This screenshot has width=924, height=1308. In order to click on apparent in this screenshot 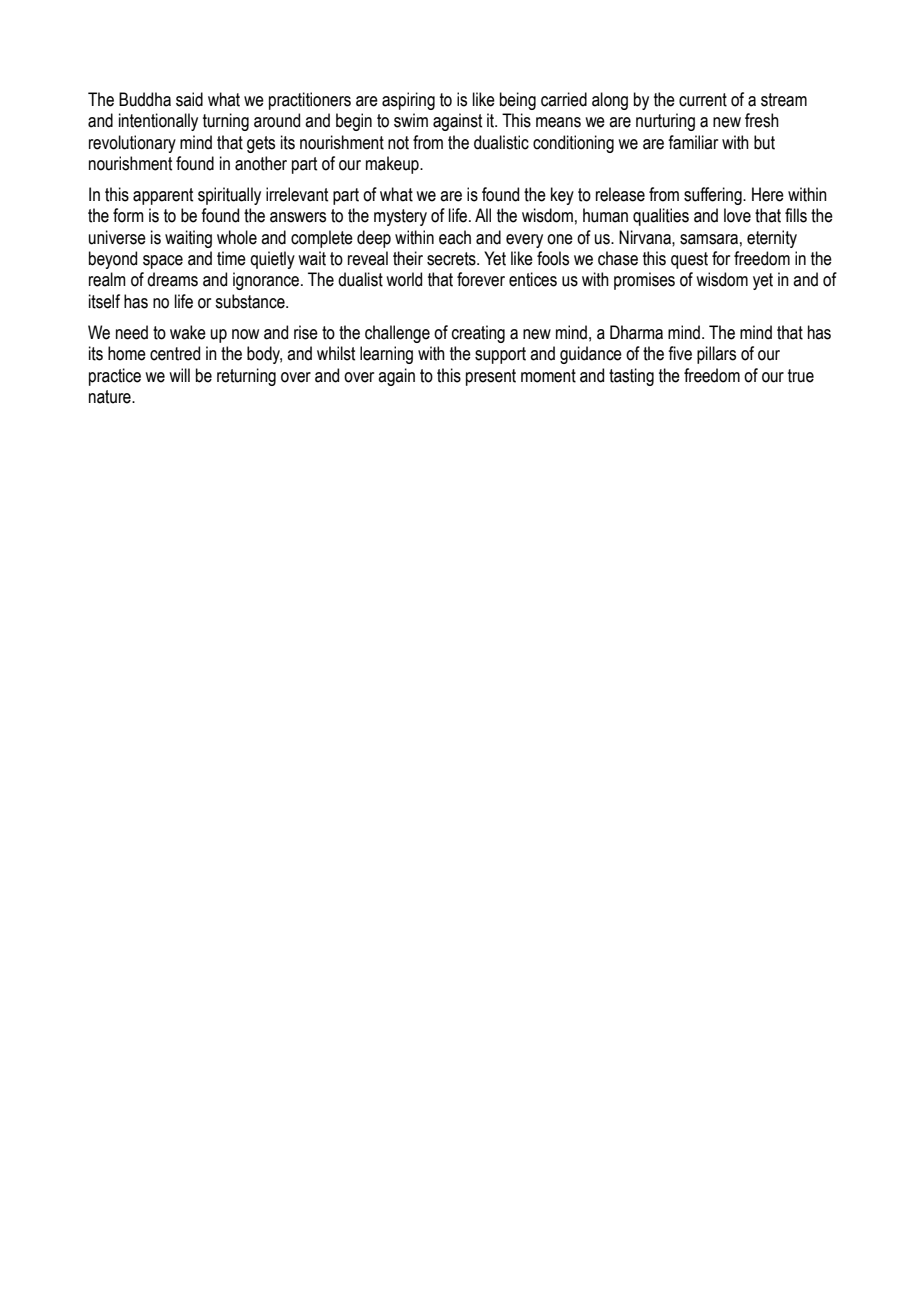, I will do `click(163, 196)`.
